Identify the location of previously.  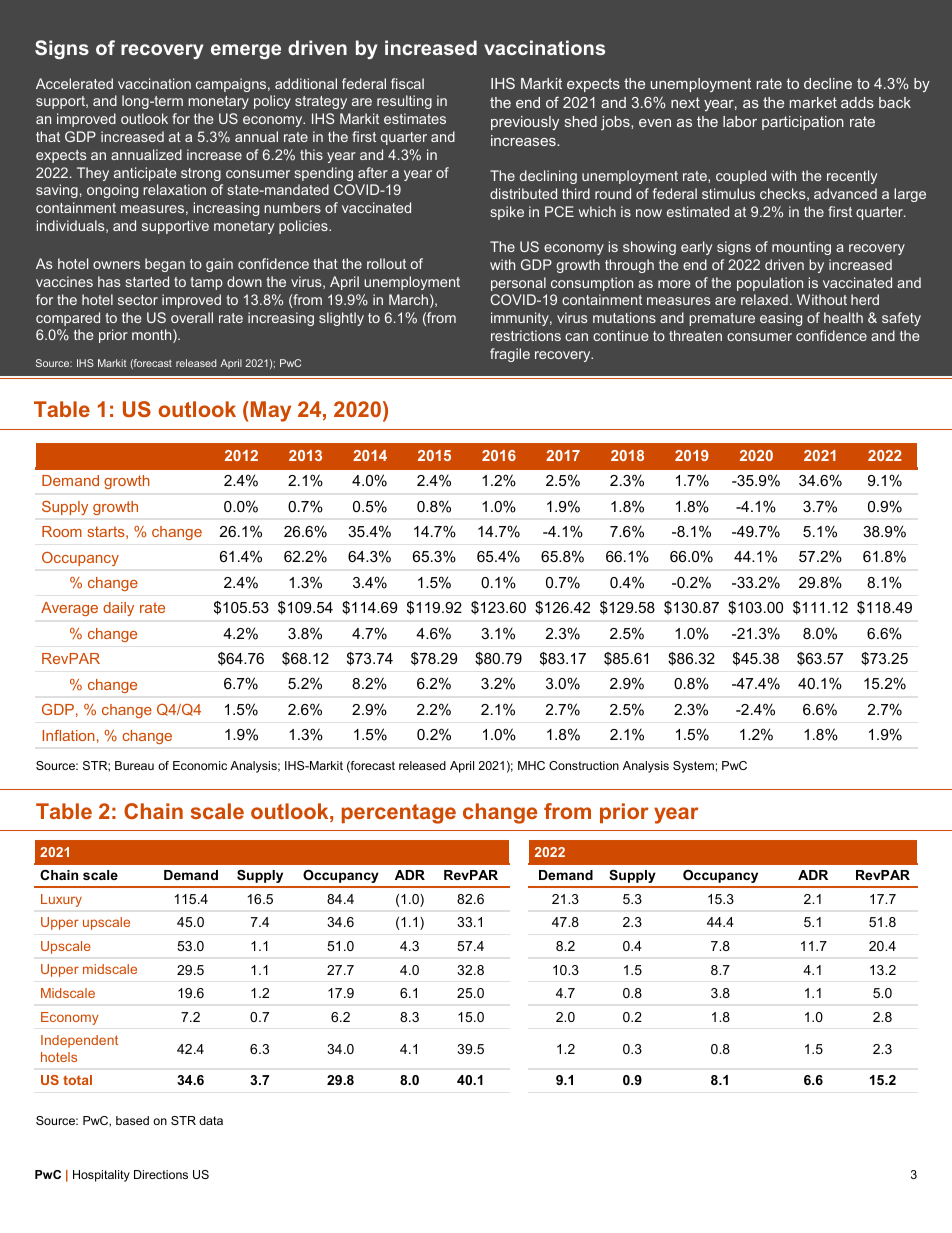
(525, 123).
